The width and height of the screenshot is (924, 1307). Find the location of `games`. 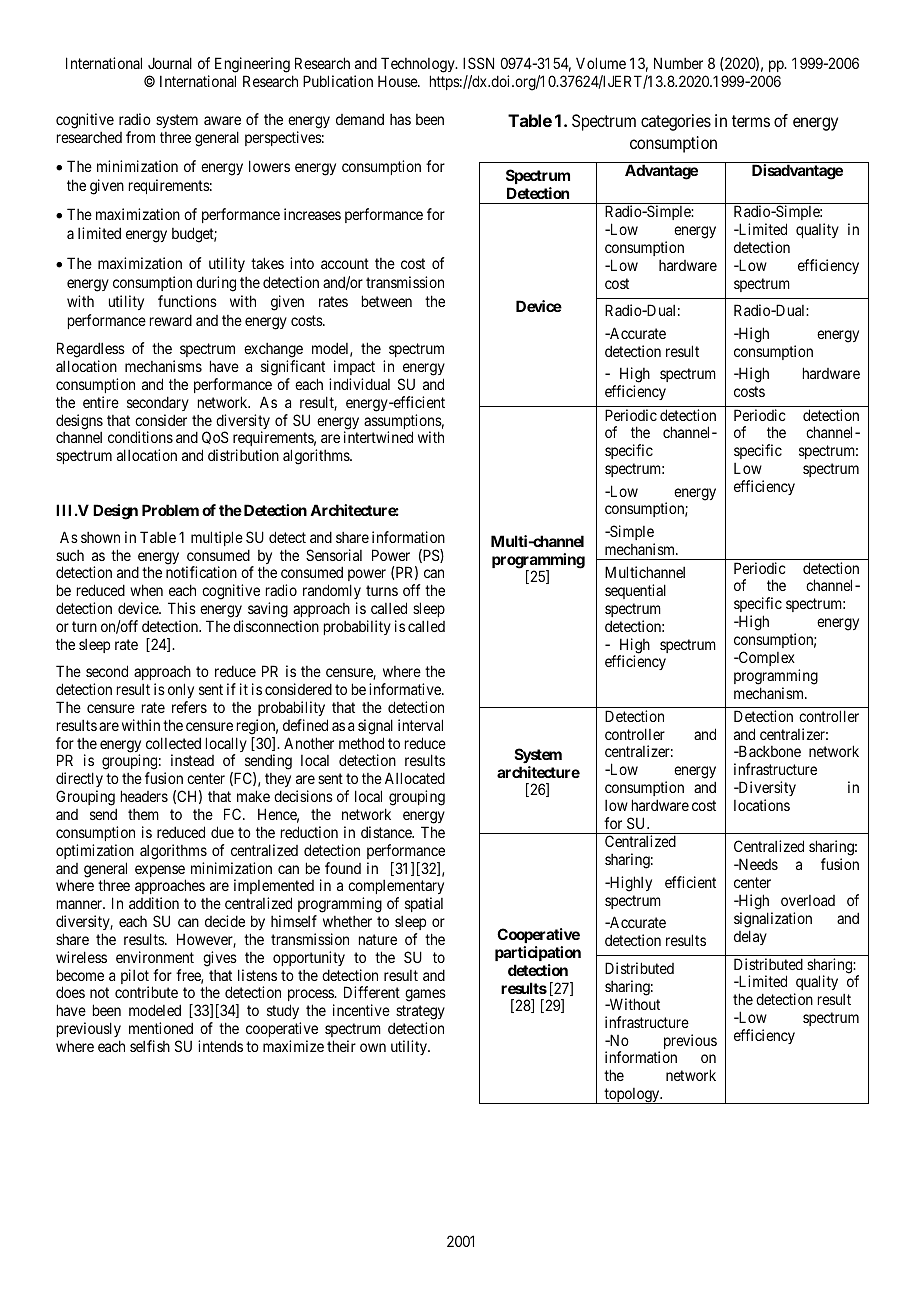

games is located at coordinates (425, 995).
